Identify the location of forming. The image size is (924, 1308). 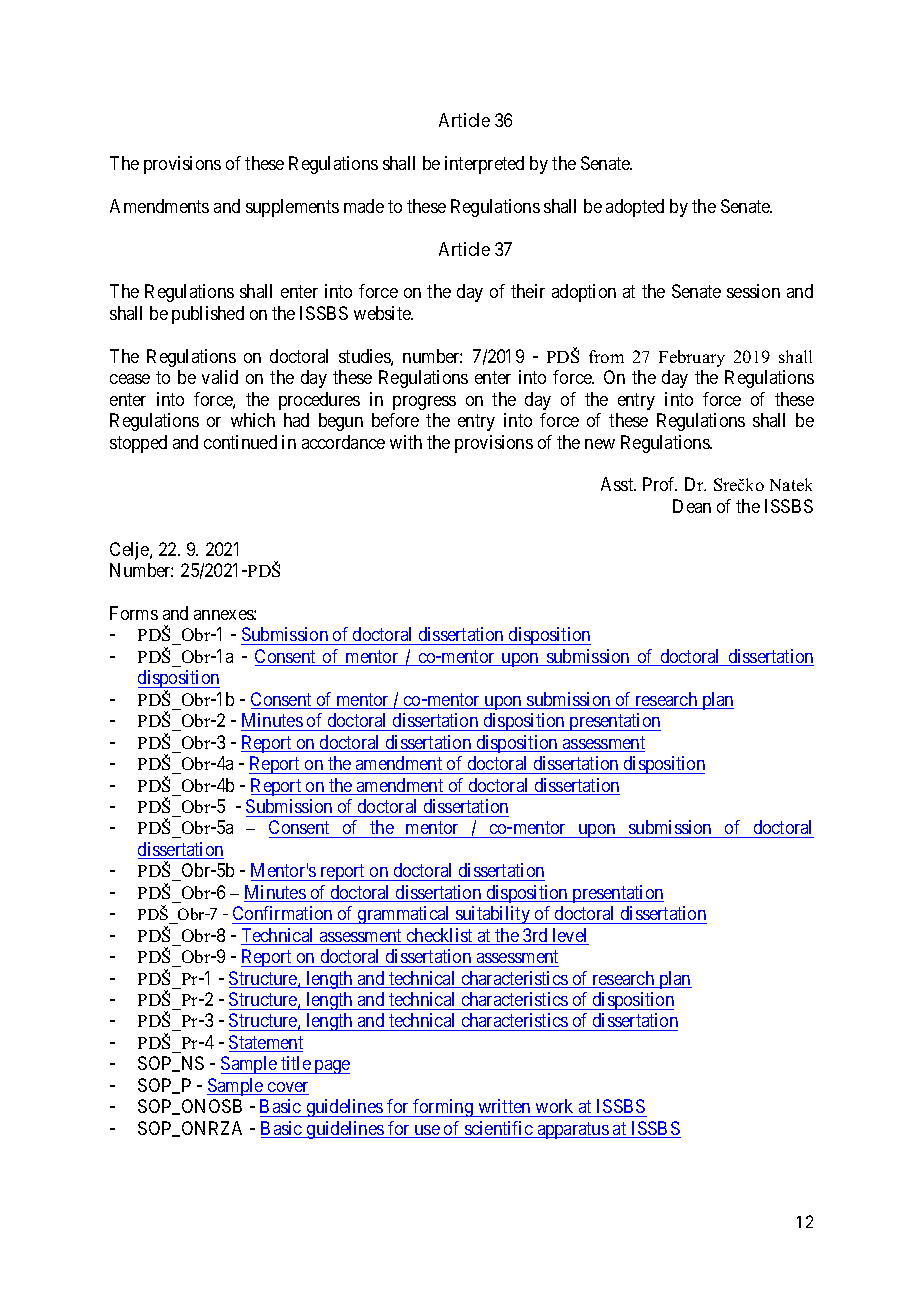
(443, 1108).
